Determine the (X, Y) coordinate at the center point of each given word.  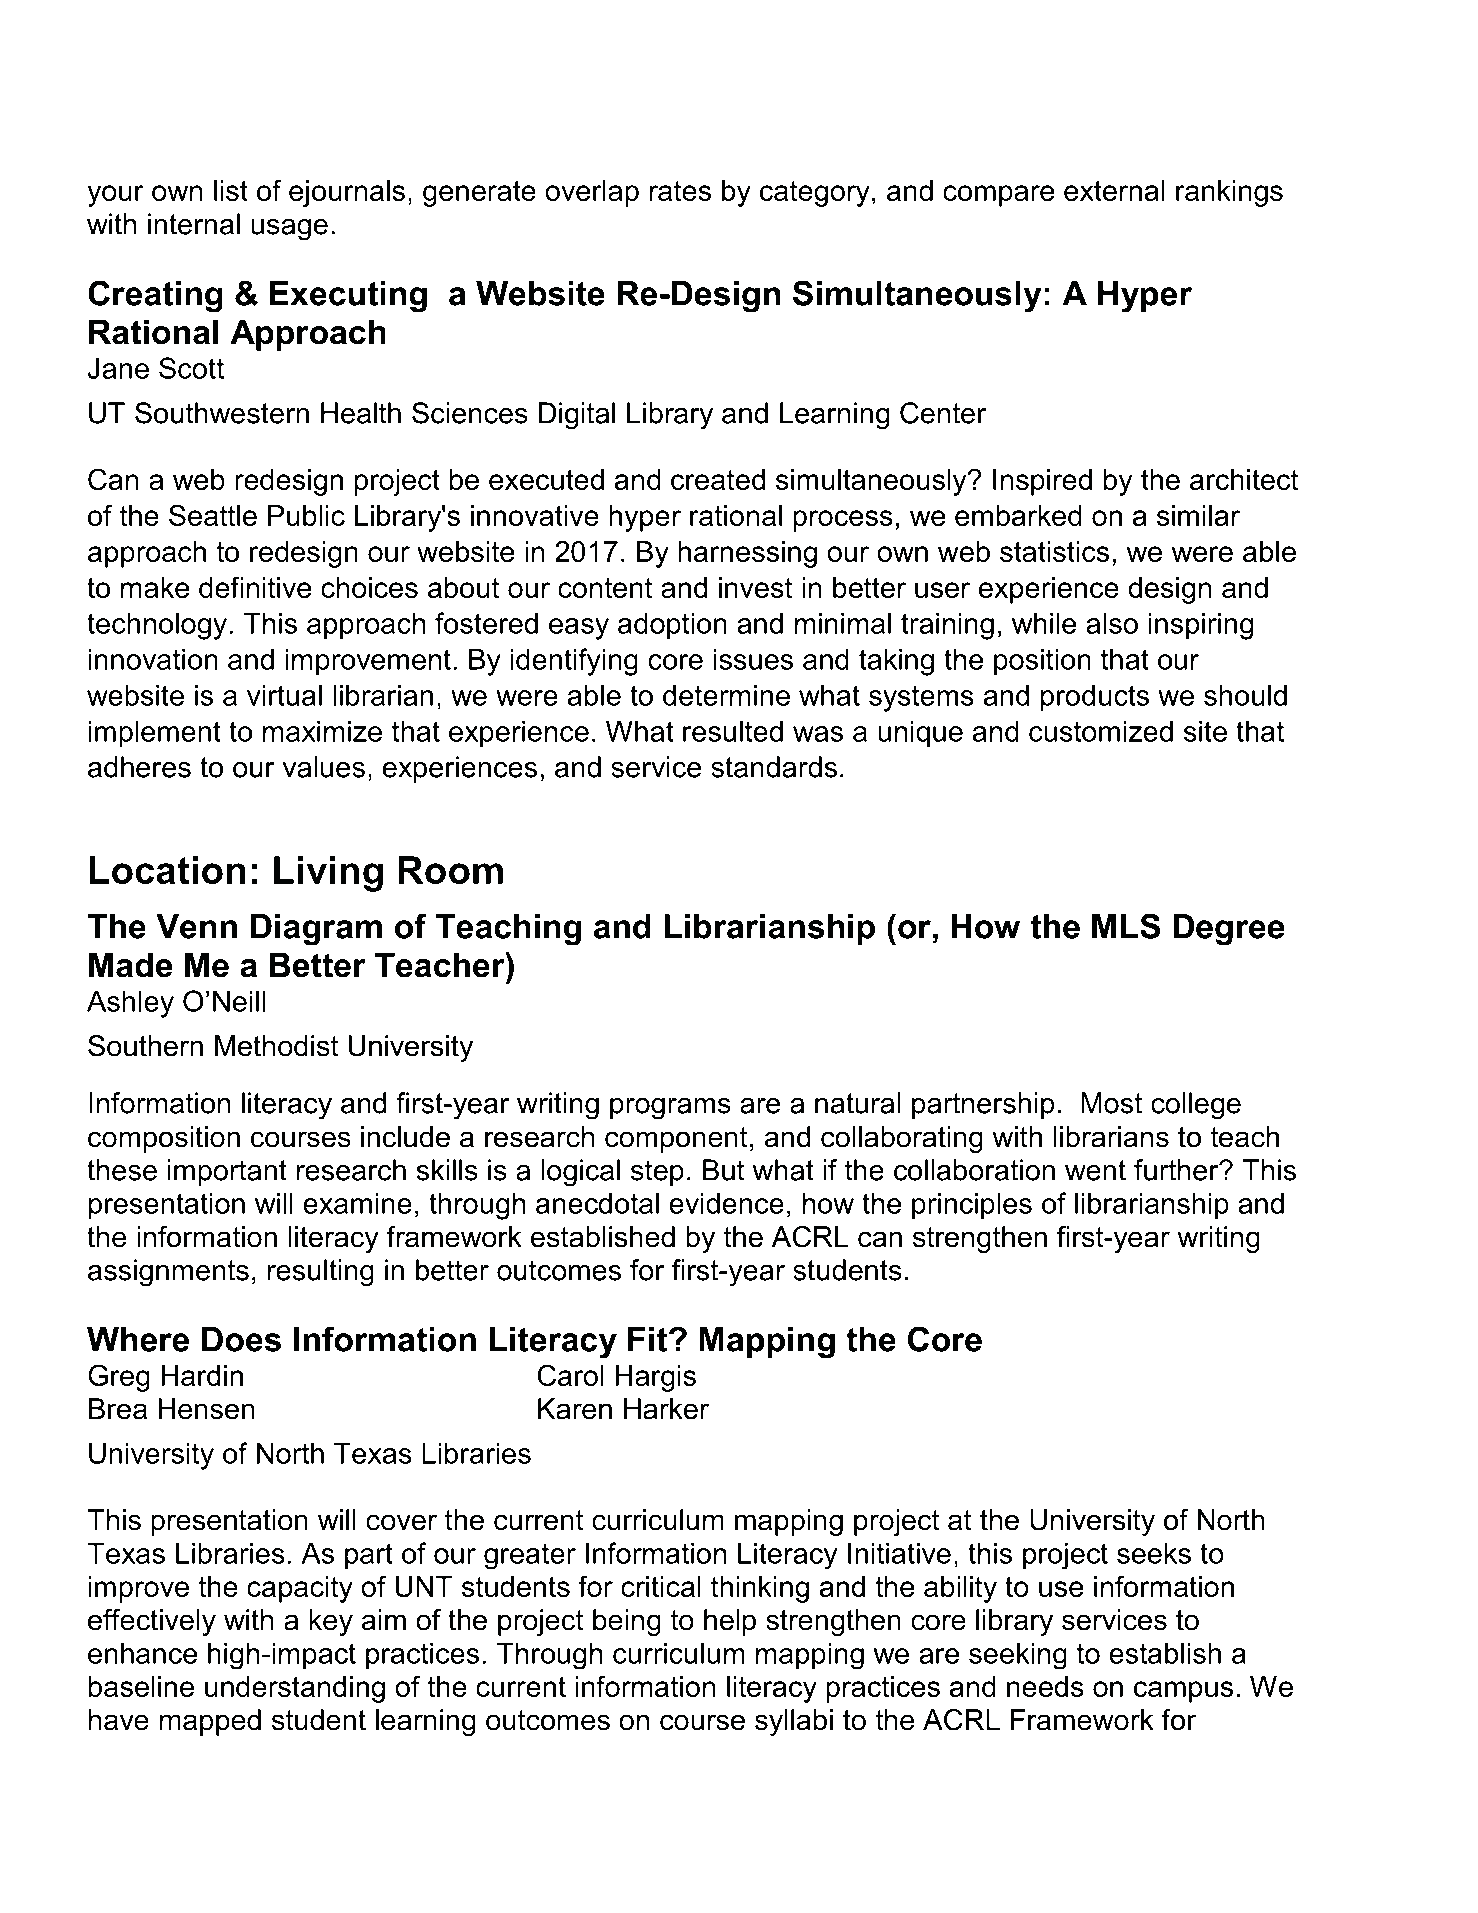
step (657, 1173)
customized (1101, 731)
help (730, 1622)
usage (289, 230)
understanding (295, 1689)
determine (726, 695)
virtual (284, 695)
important (227, 1172)
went (1095, 1170)
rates (680, 191)
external (1114, 190)
